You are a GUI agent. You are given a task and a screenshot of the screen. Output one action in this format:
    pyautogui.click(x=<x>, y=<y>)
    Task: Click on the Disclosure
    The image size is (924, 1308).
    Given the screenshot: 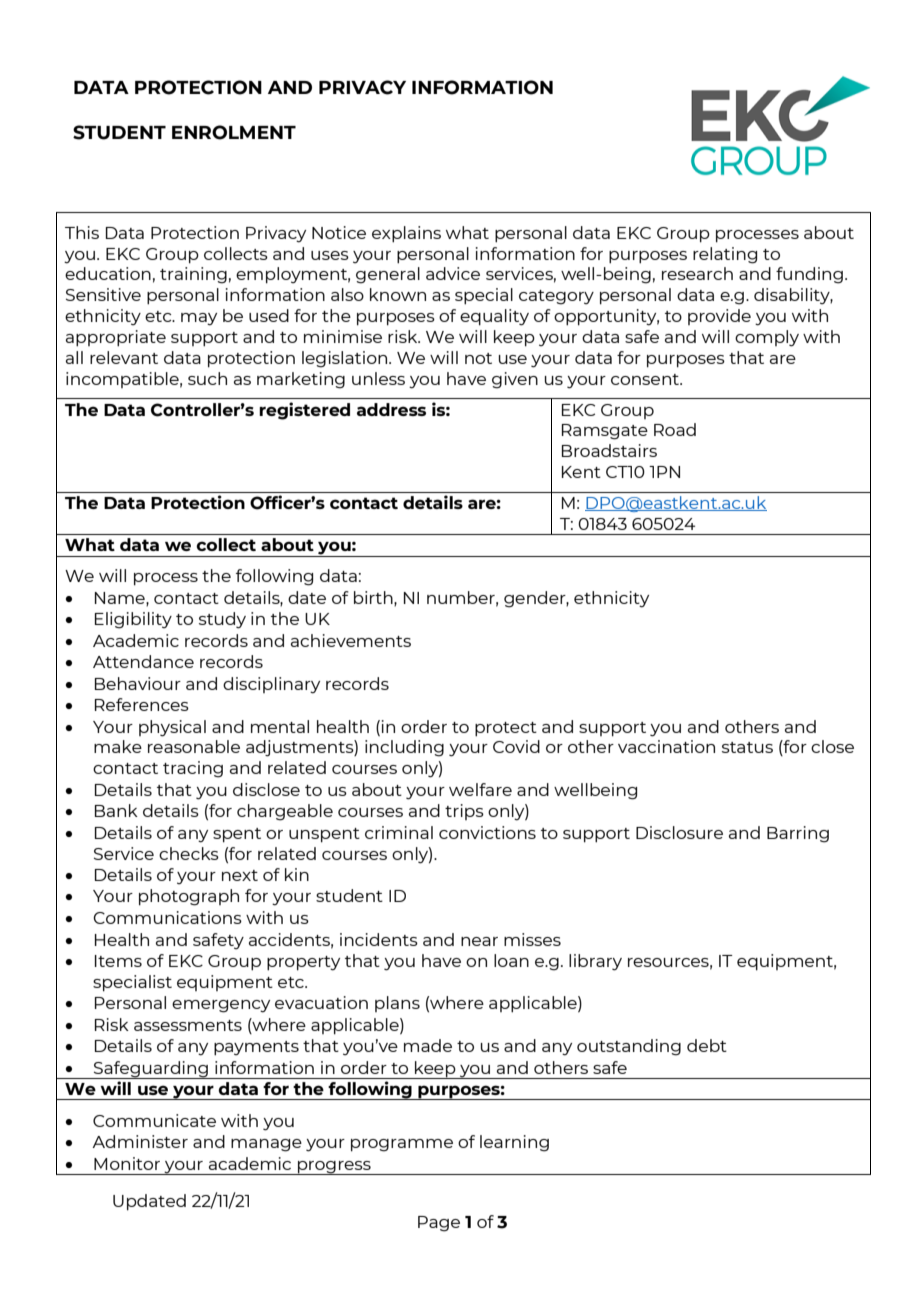 What is the action you would take?
    pyautogui.click(x=679, y=832)
